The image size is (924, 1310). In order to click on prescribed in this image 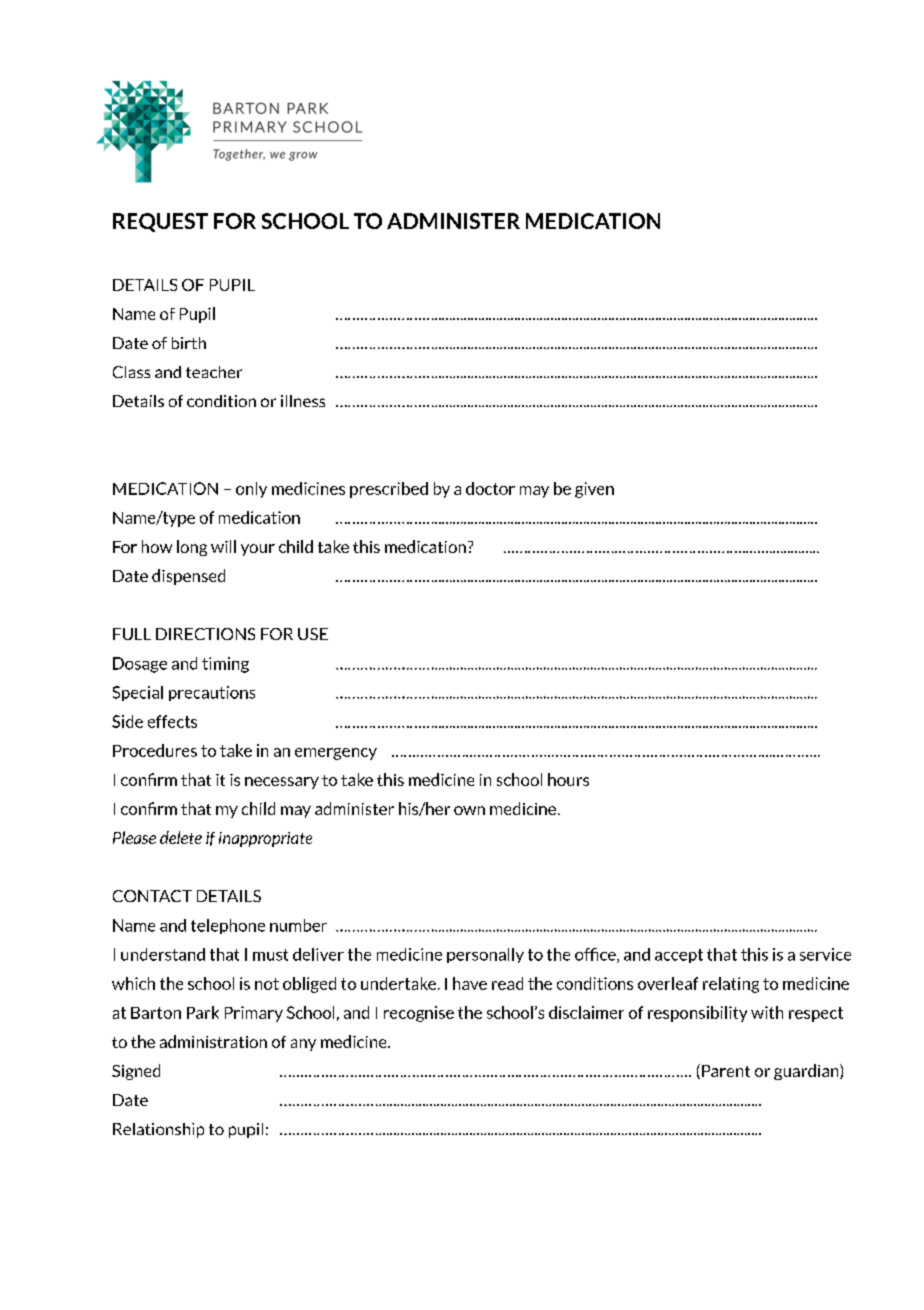, I will do `click(389, 490)`.
